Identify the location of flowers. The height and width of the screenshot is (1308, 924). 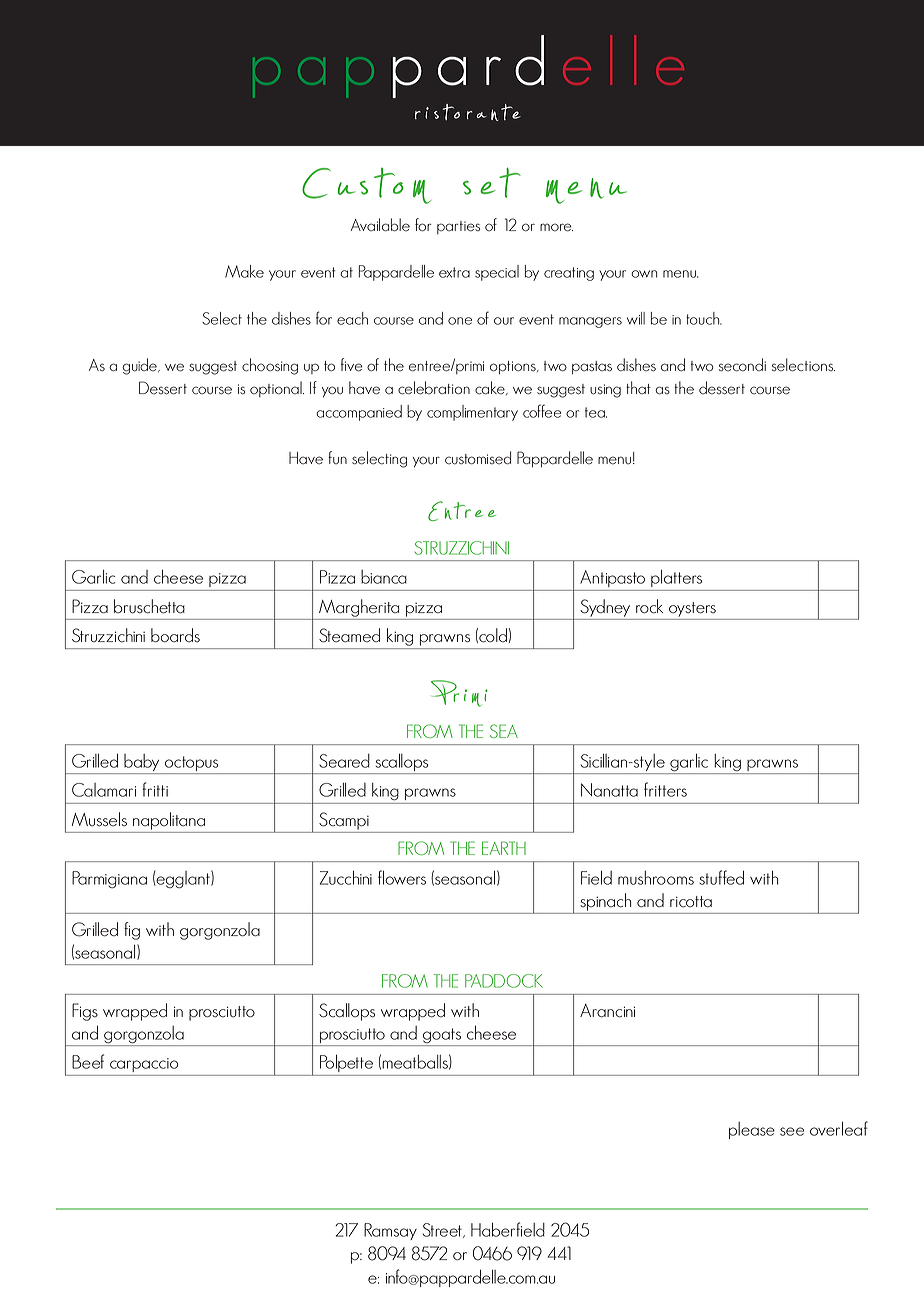
(402, 877).
